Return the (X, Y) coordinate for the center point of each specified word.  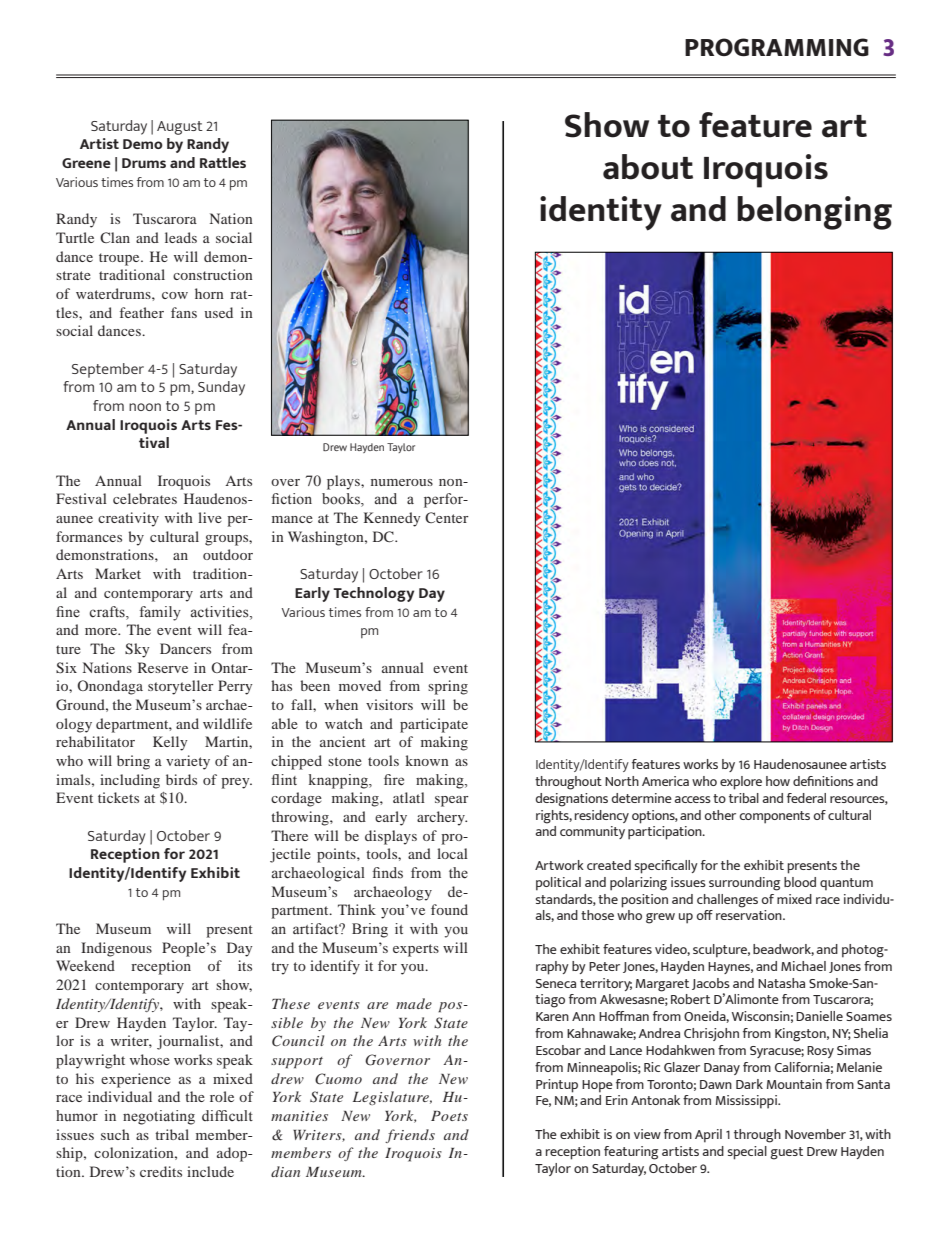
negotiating (159, 1117)
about (648, 167)
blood (800, 882)
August (180, 128)
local (452, 853)
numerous (402, 482)
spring (448, 687)
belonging (814, 213)
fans (184, 312)
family (160, 613)
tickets (118, 797)
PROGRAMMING (777, 47)
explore (741, 783)
